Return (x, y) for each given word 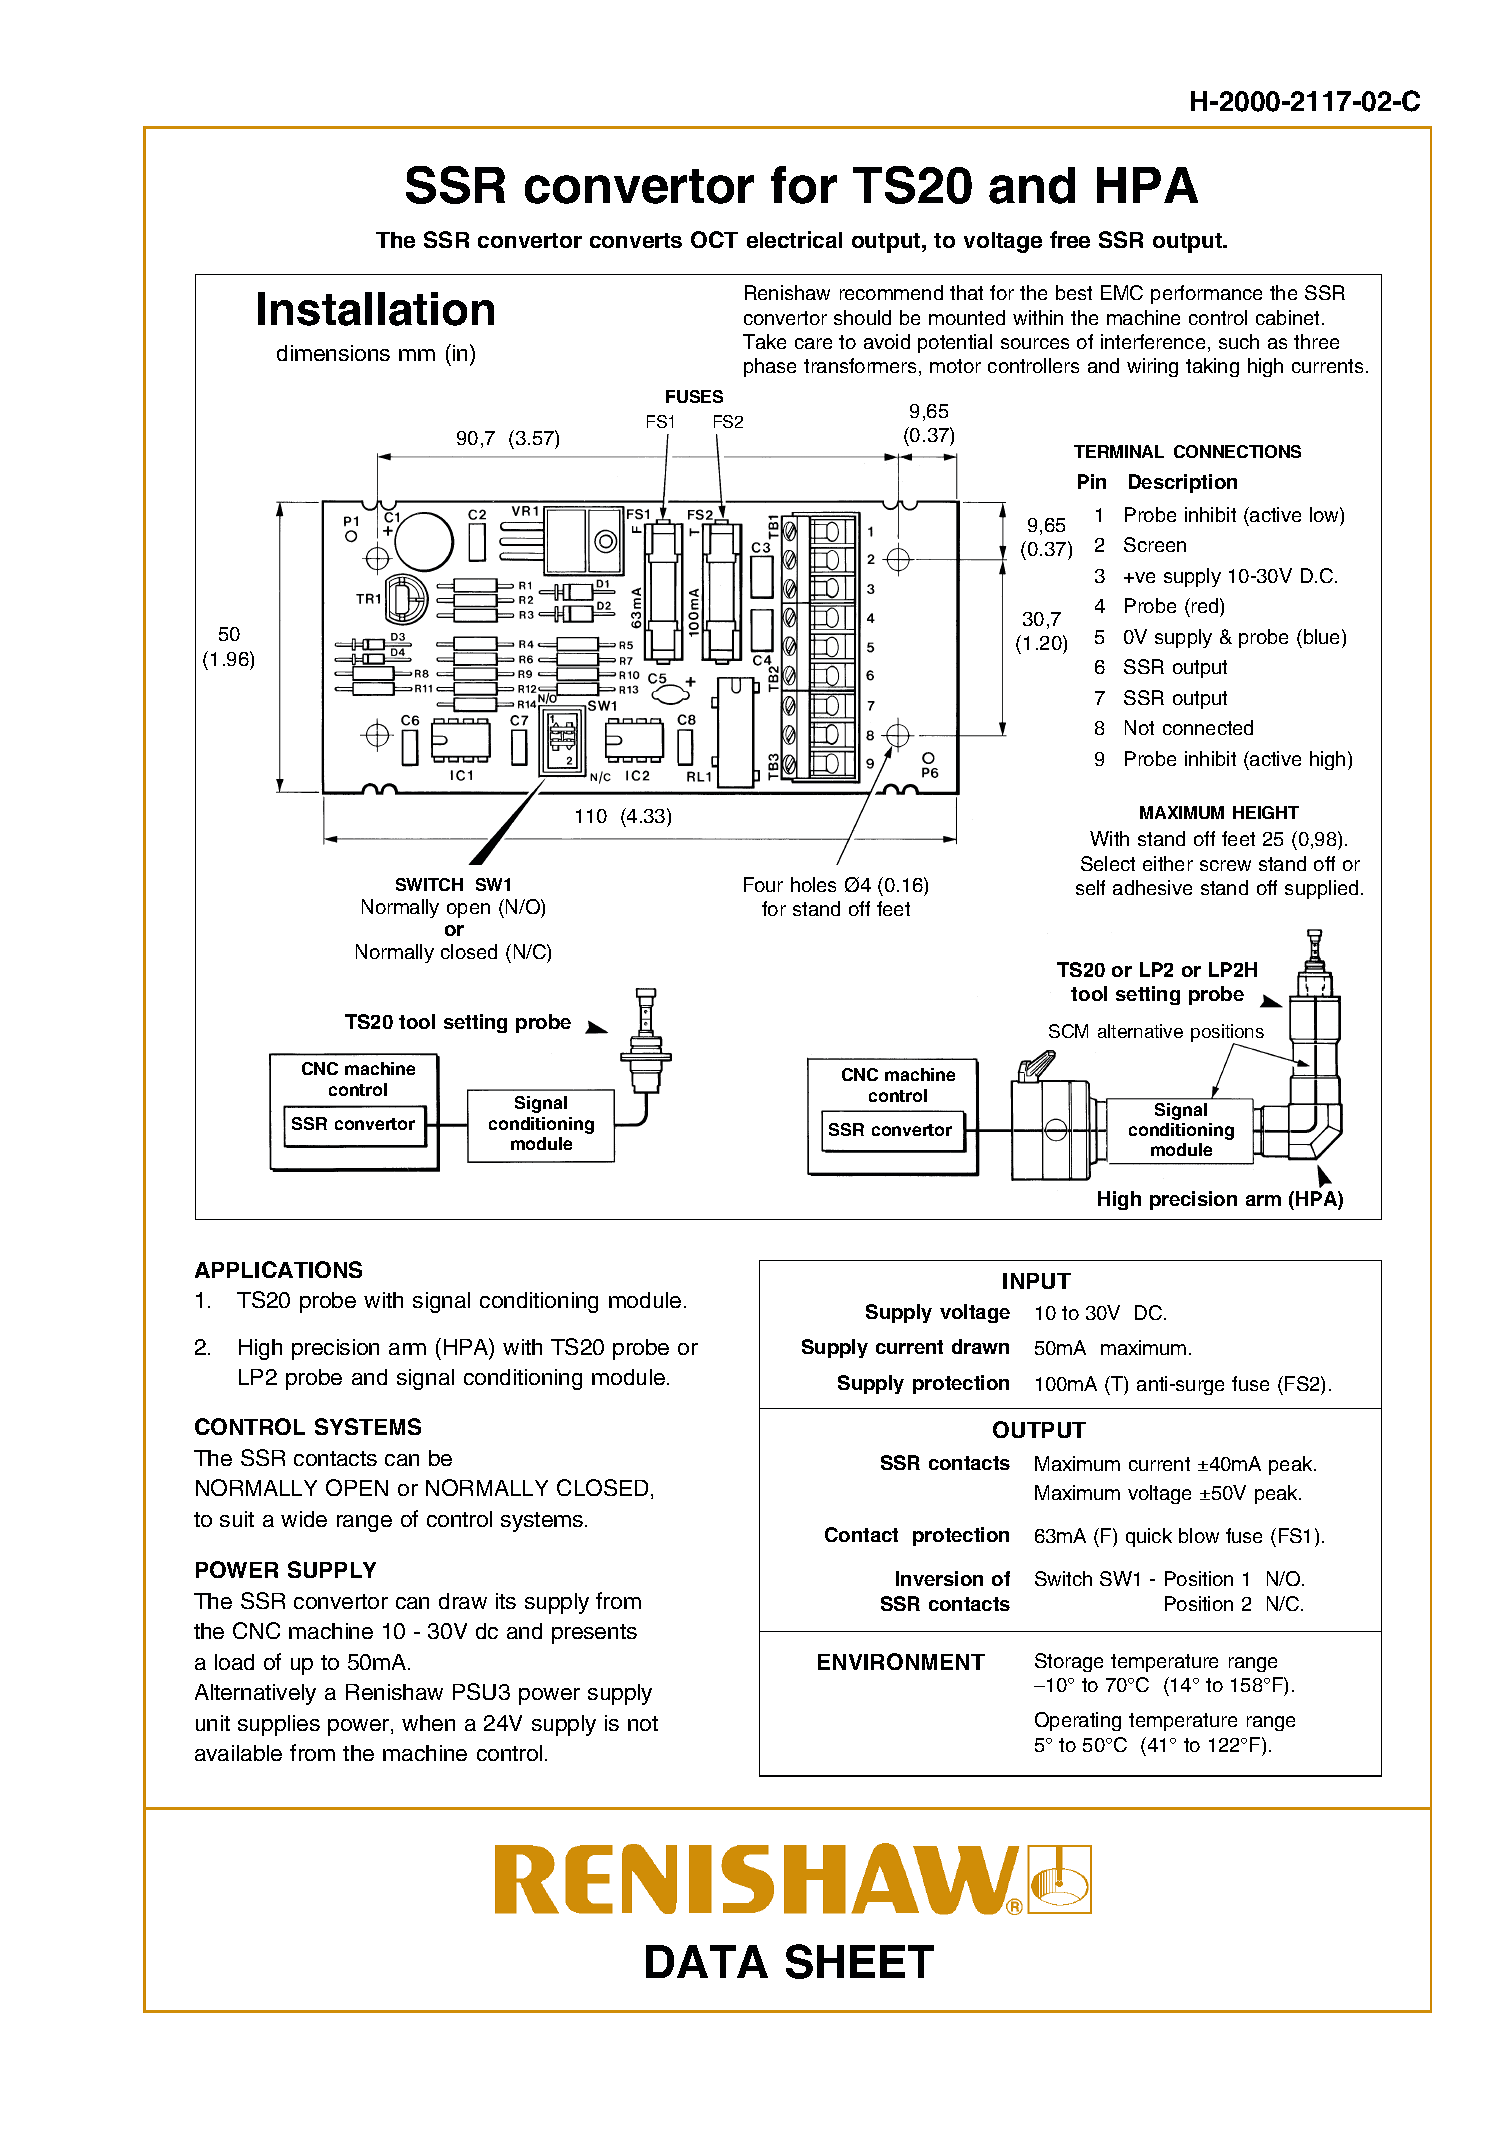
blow (1199, 1535)
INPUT (1037, 1281)
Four (763, 884)
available (238, 1753)
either (1168, 863)
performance (1206, 294)
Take (764, 341)
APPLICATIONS (278, 1269)
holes (813, 884)
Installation (376, 309)
